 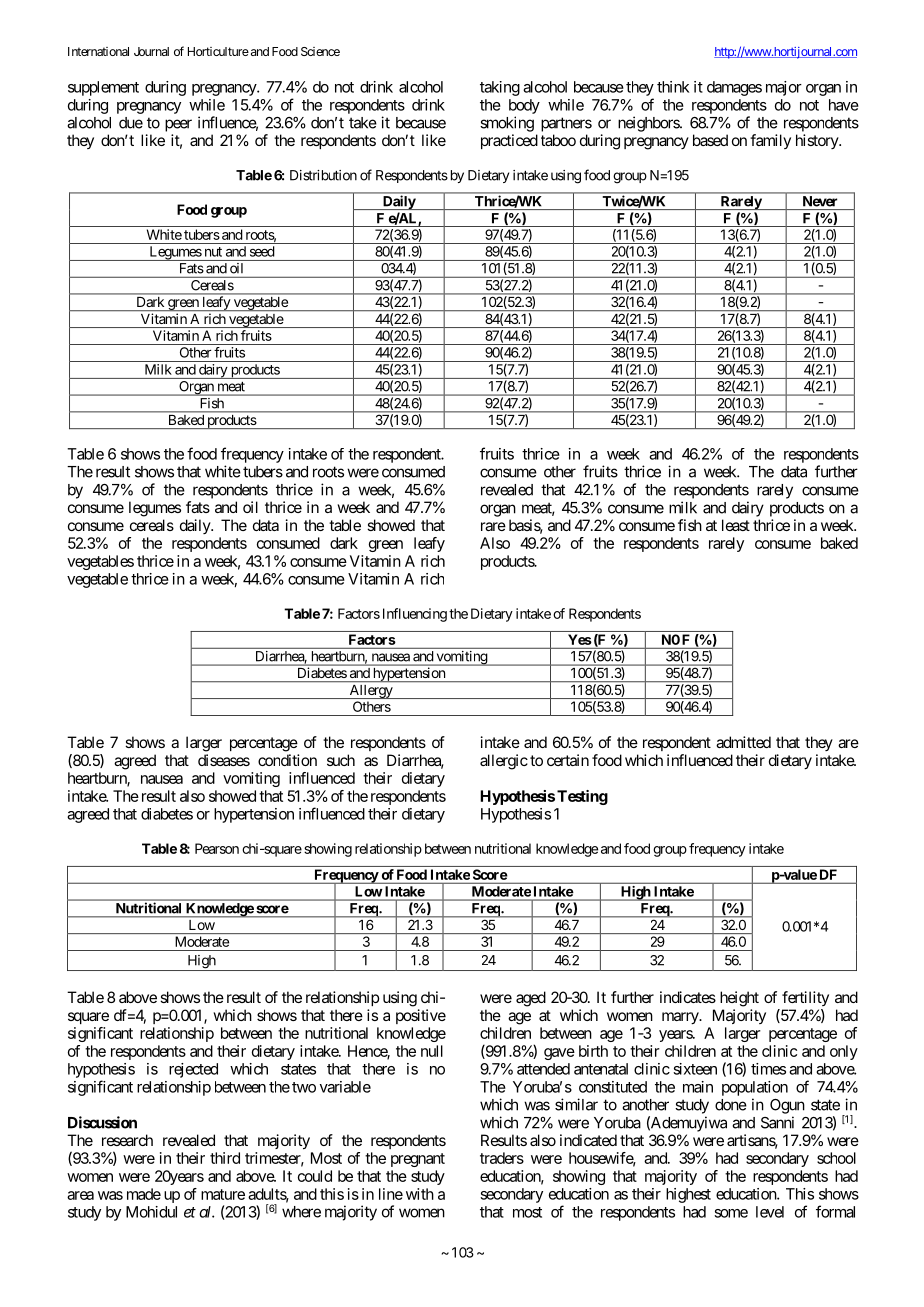 What do you see at coordinates (500, 88) in the screenshot?
I see `taking` at bounding box center [500, 88].
